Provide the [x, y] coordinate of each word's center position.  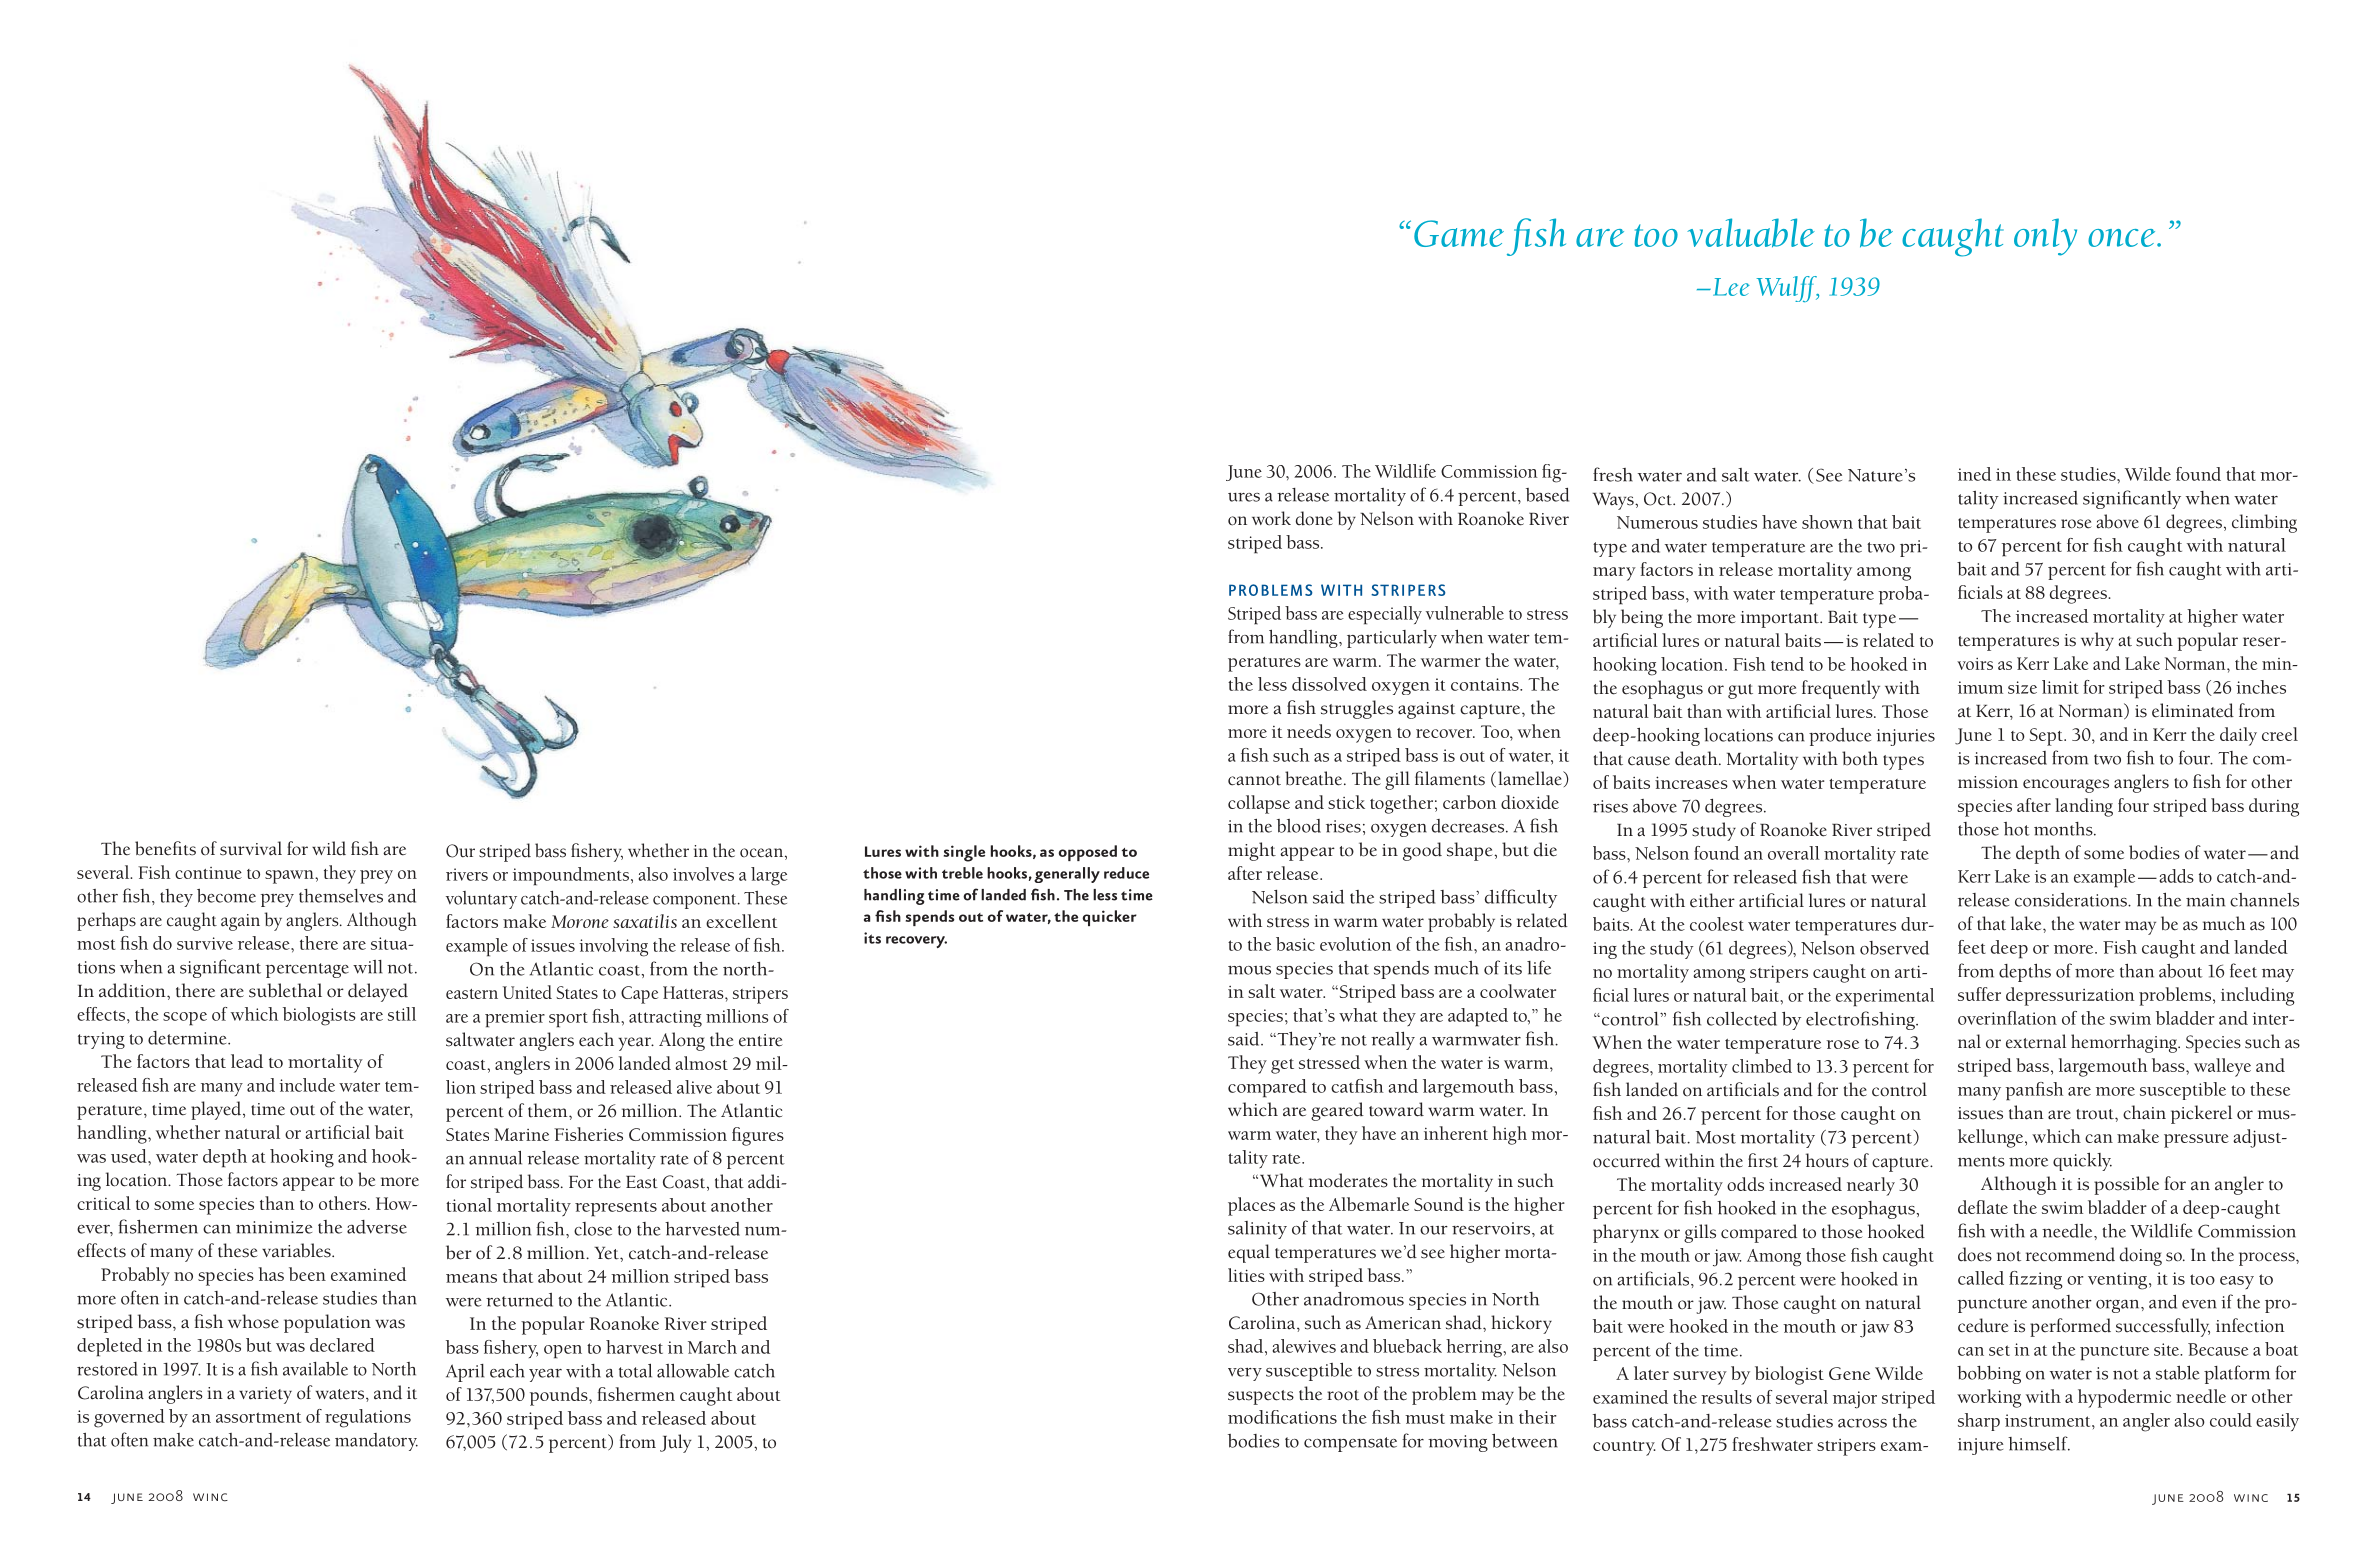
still [402, 1014]
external [2036, 1041]
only [2045, 237]
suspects [1261, 1397]
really [1393, 1041]
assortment [258, 1417]
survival [251, 848]
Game [1459, 233]
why [2097, 641]
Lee [1731, 287]
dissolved [1329, 684]
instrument [2049, 1420]
